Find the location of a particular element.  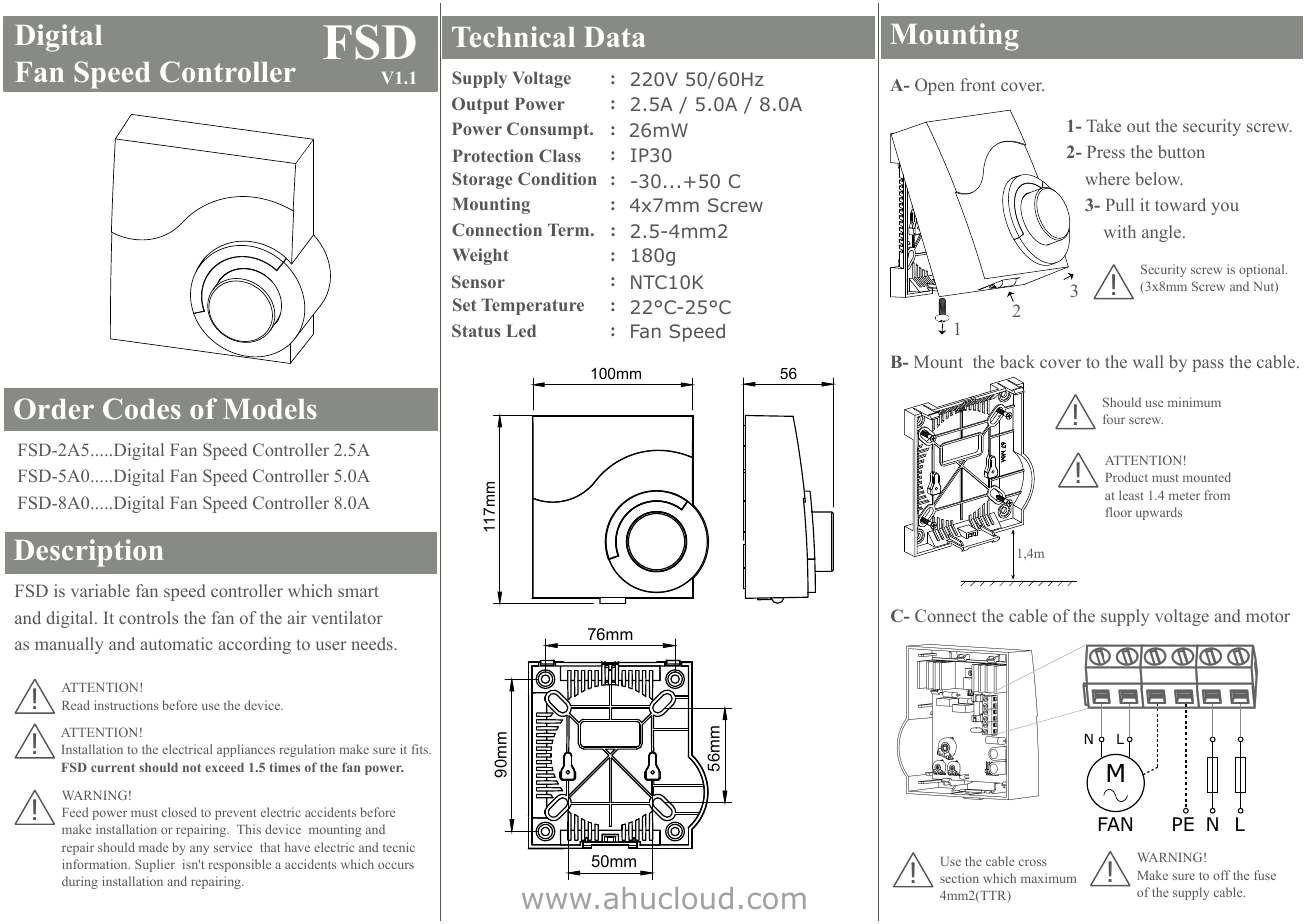

any is located at coordinates (199, 850).
